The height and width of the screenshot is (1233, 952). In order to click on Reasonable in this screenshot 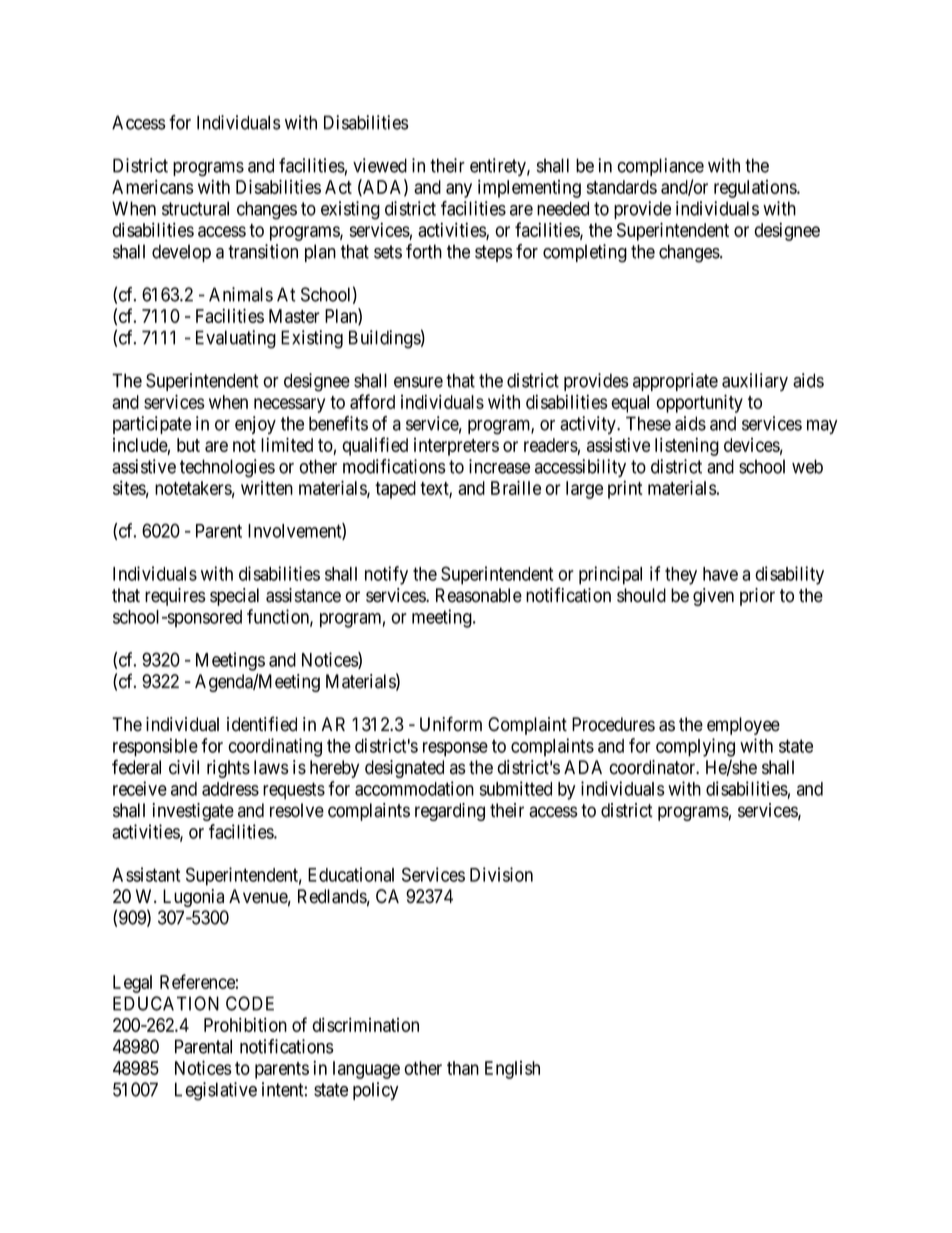, I will do `click(479, 595)`.
